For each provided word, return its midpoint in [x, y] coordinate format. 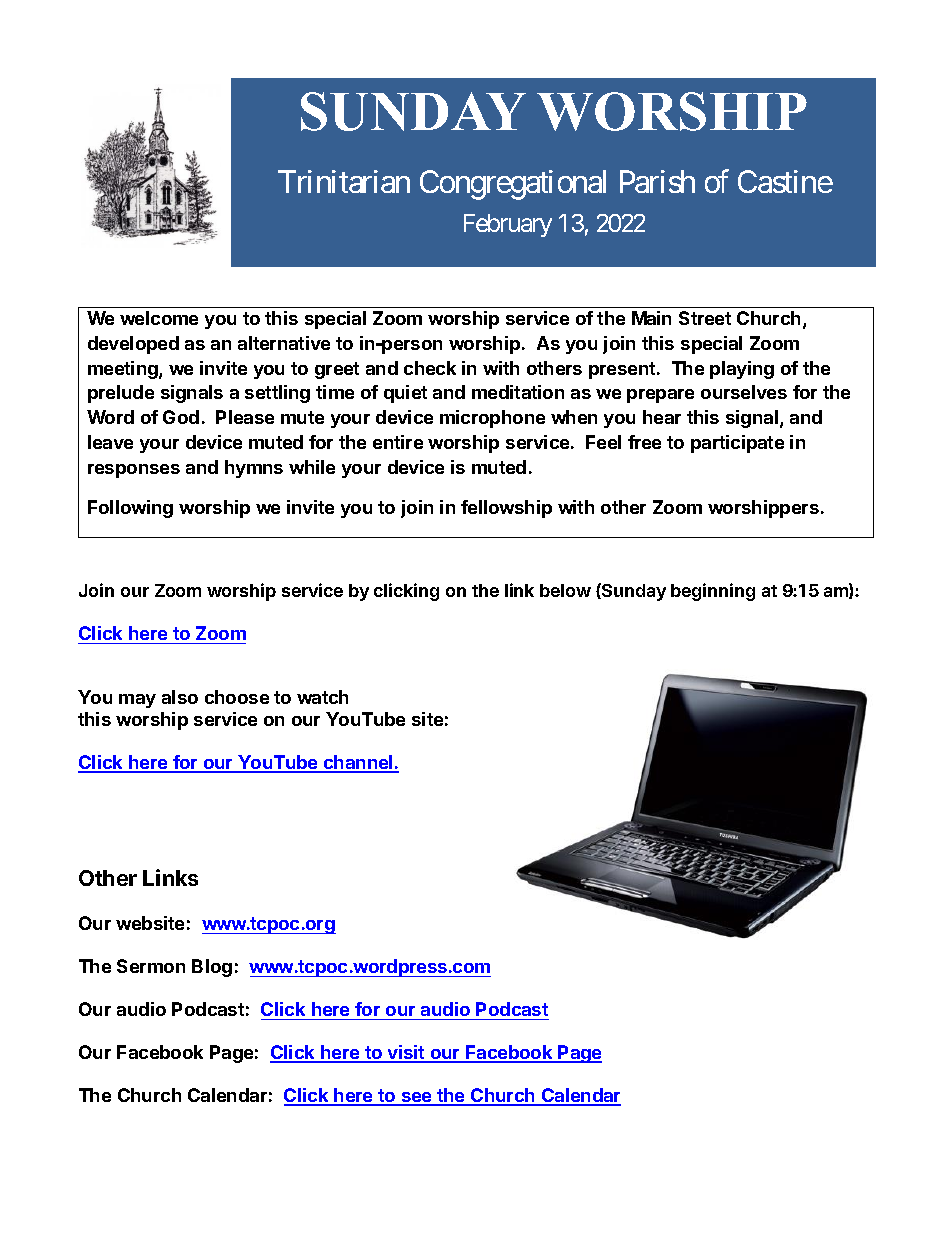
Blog [212, 968]
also [180, 697]
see [416, 1098]
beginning [713, 592]
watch [322, 697]
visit [406, 1053]
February [508, 225]
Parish [657, 181]
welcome [159, 318]
